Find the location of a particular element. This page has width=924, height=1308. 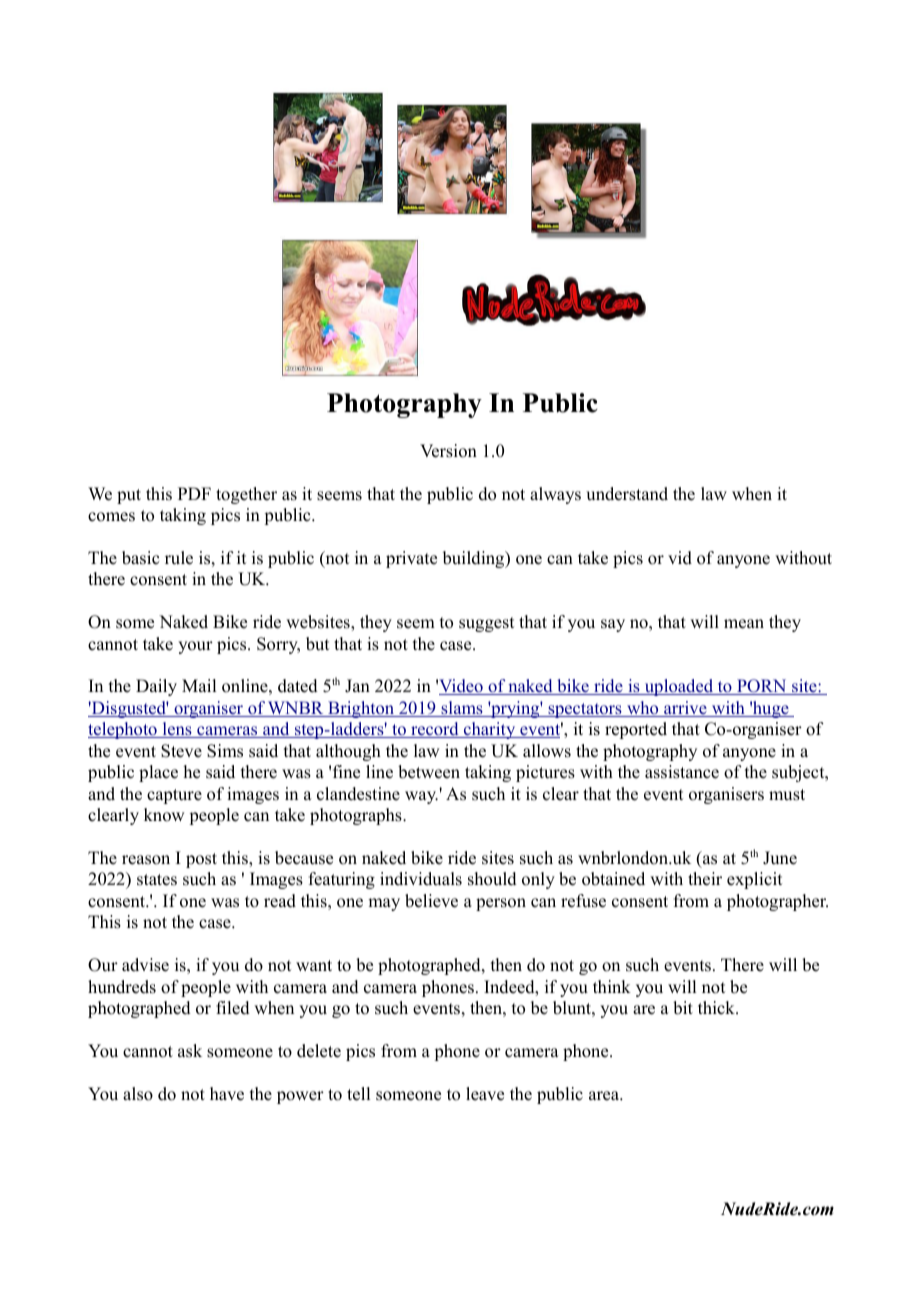

assistance is located at coordinates (682, 772).
